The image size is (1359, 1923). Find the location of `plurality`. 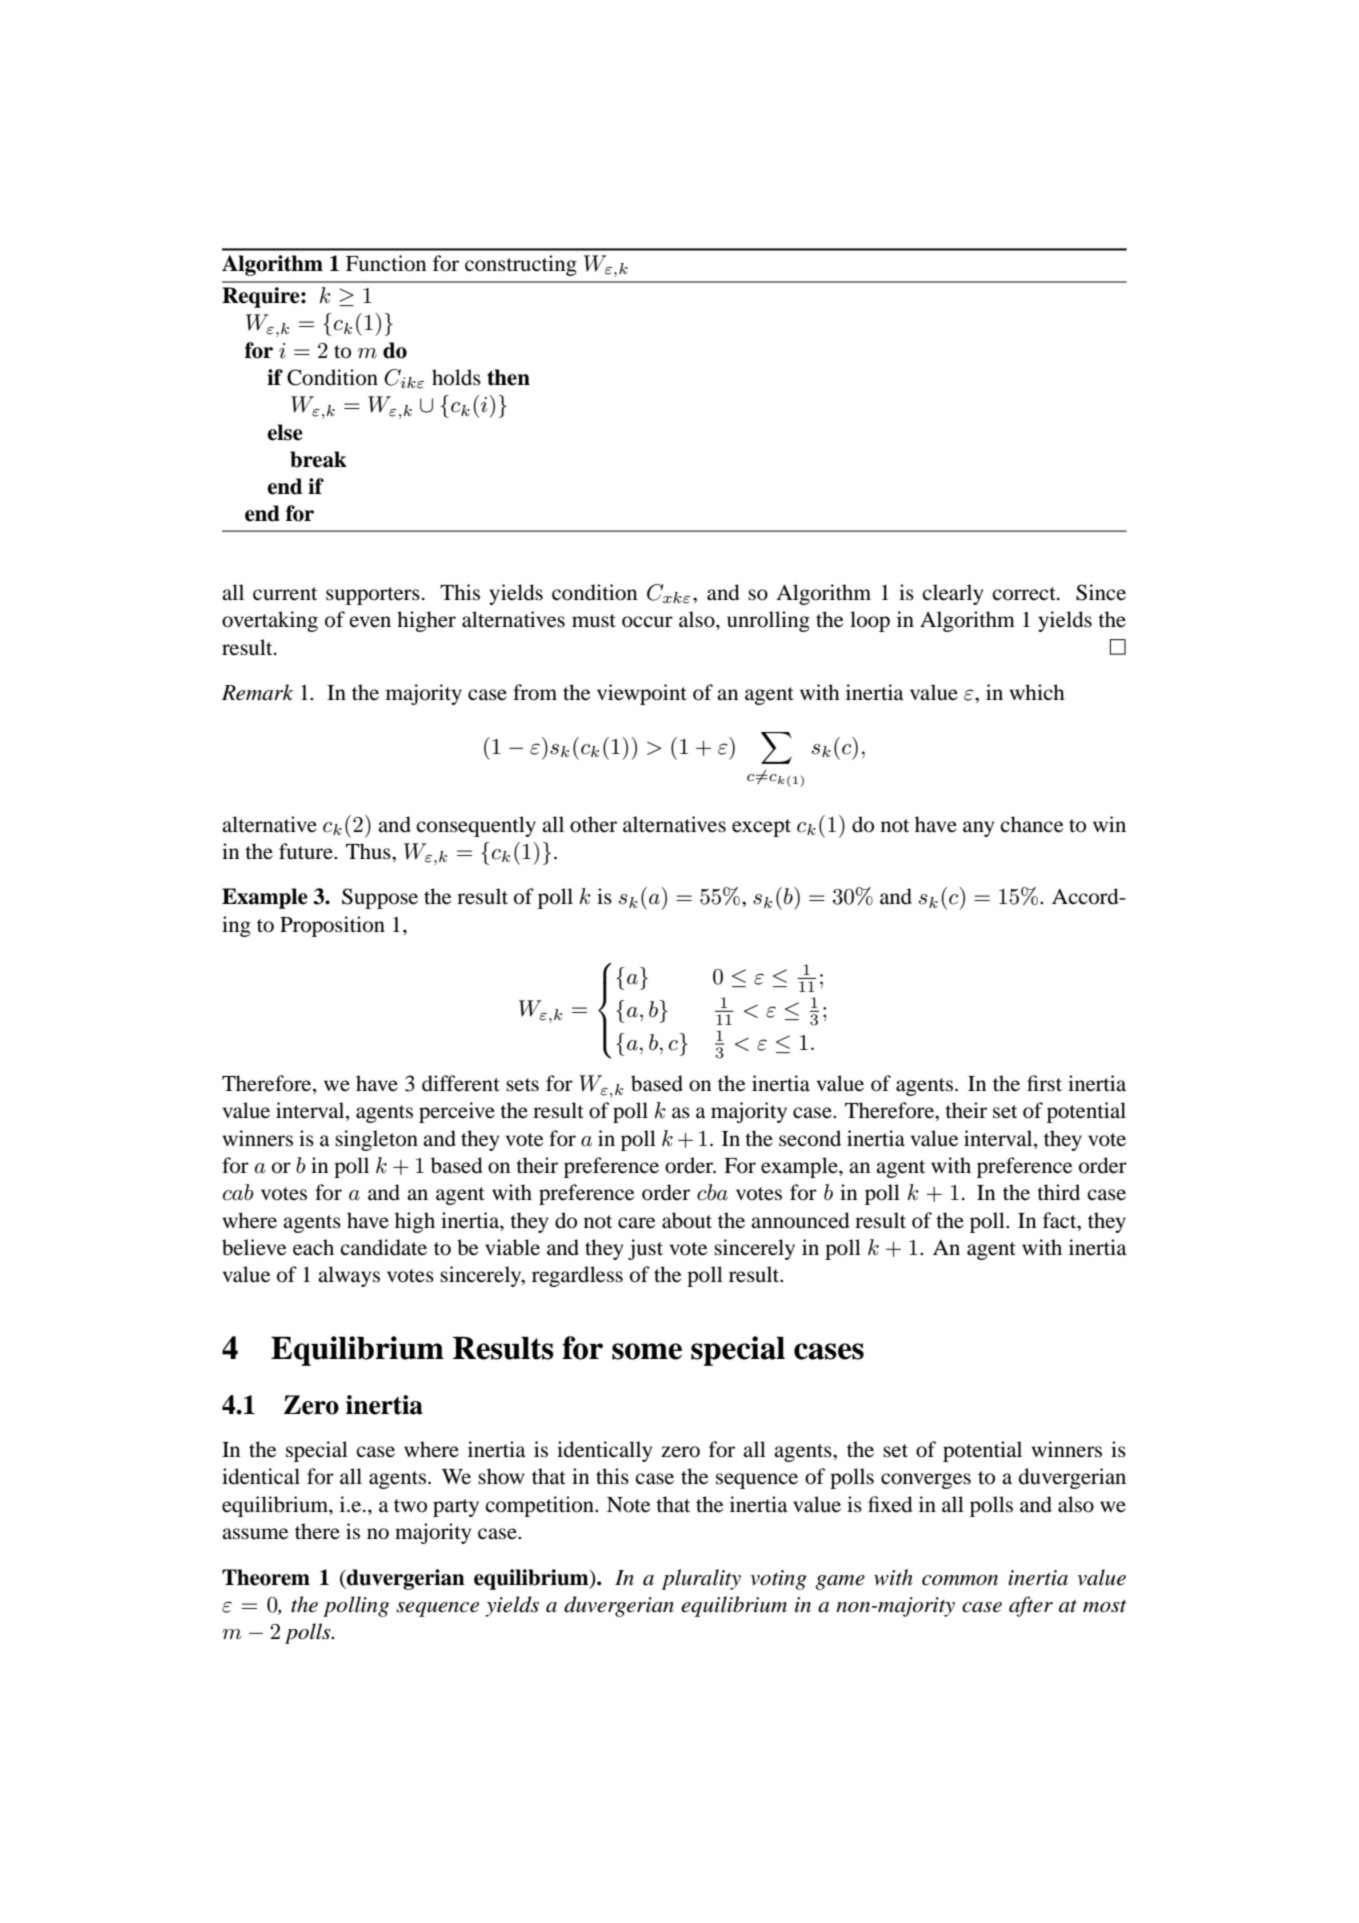

plurality is located at coordinates (701, 1579).
